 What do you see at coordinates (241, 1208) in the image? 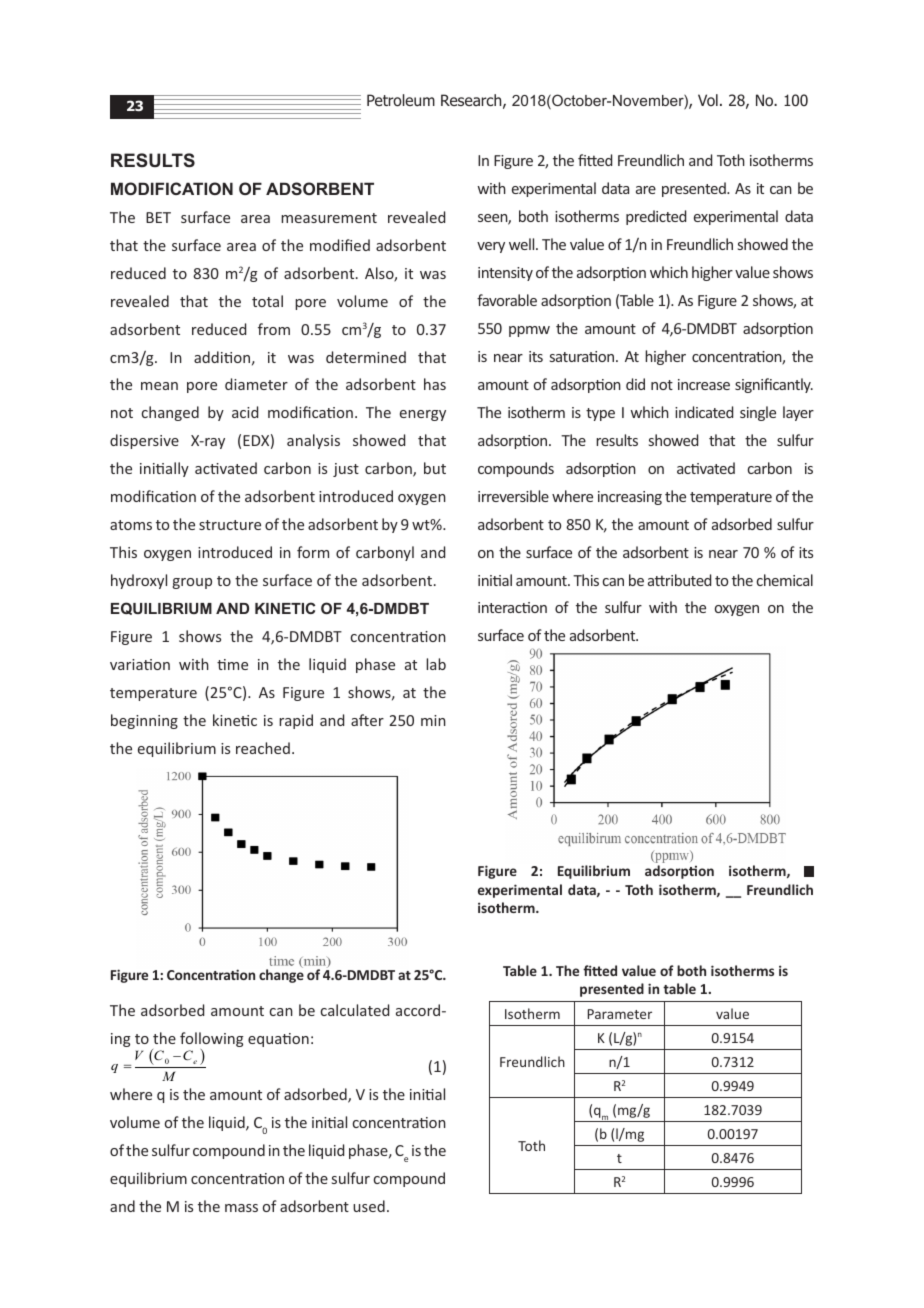
I see `mass` at bounding box center [241, 1208].
